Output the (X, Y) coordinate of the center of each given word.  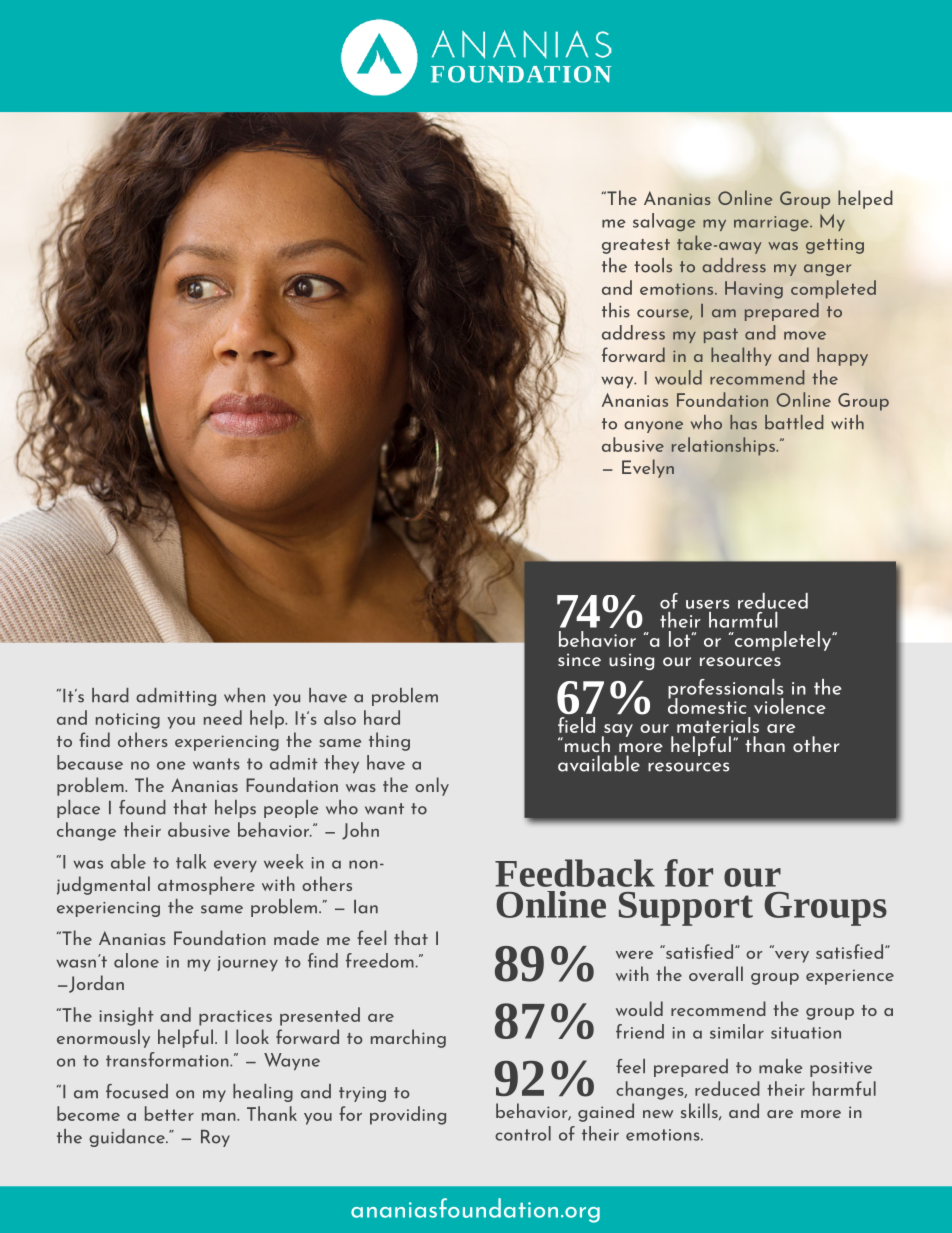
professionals (726, 690)
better (169, 1113)
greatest (636, 246)
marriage (772, 223)
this (616, 310)
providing (408, 1115)
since (579, 659)
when (244, 695)
